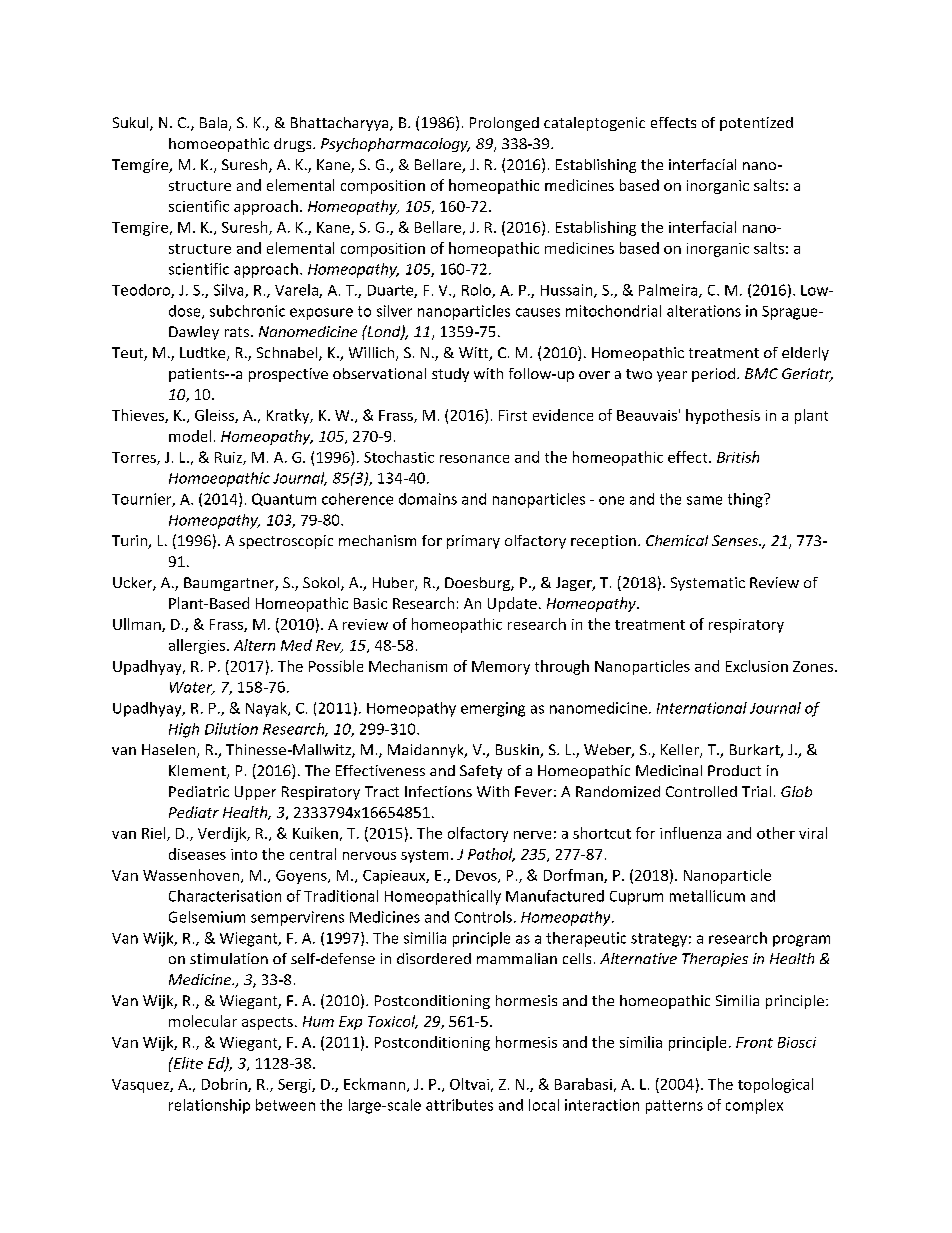 This screenshot has width=952, height=1233. Describe the element at coordinates (209, 1106) in the screenshot. I see `relationship` at that location.
